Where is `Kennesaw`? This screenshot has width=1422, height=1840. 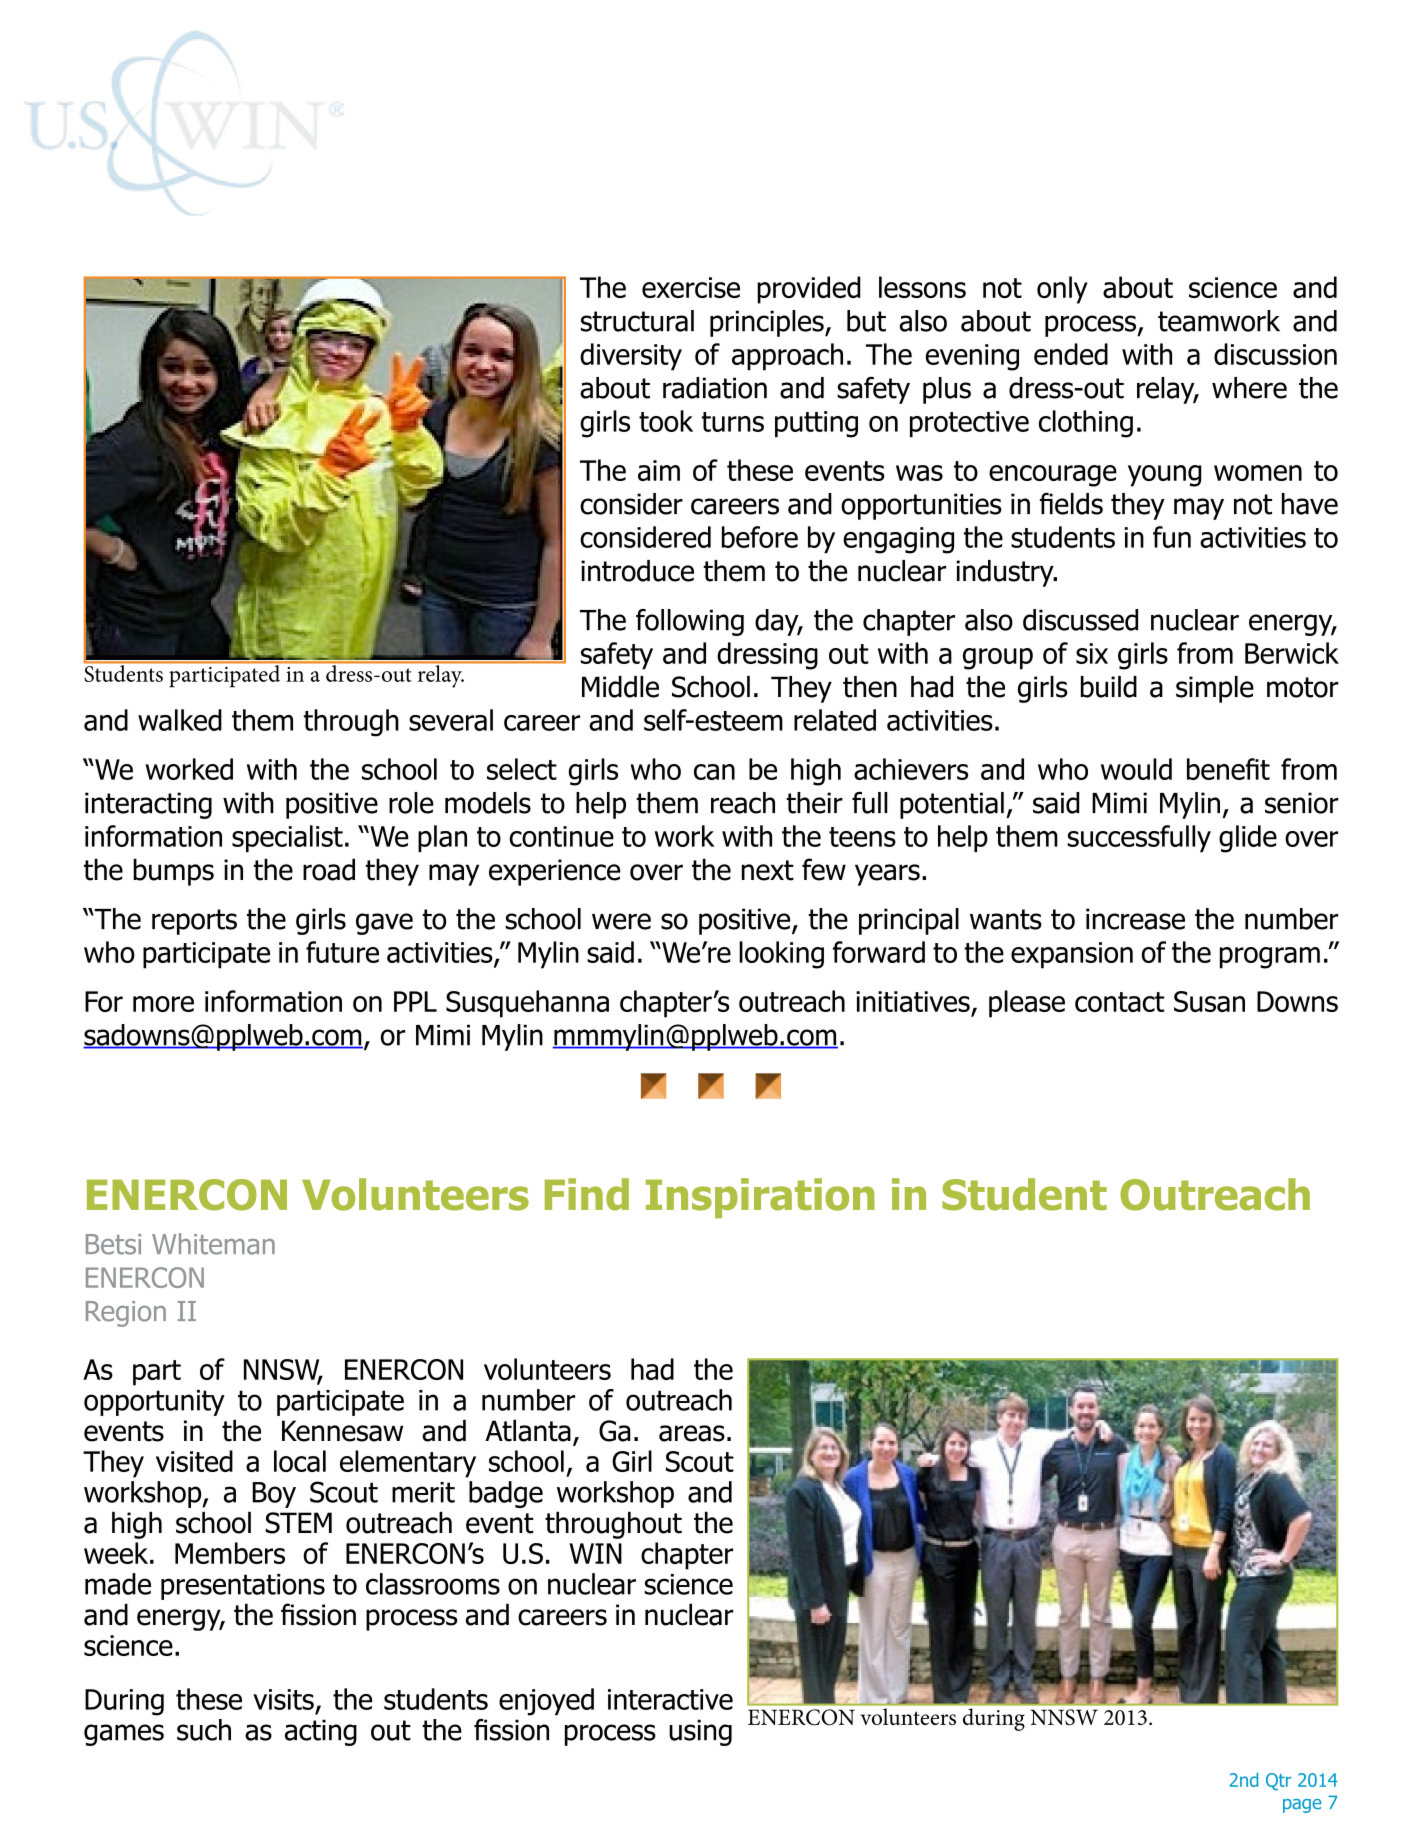 Kennesaw is located at coordinates (342, 1431).
